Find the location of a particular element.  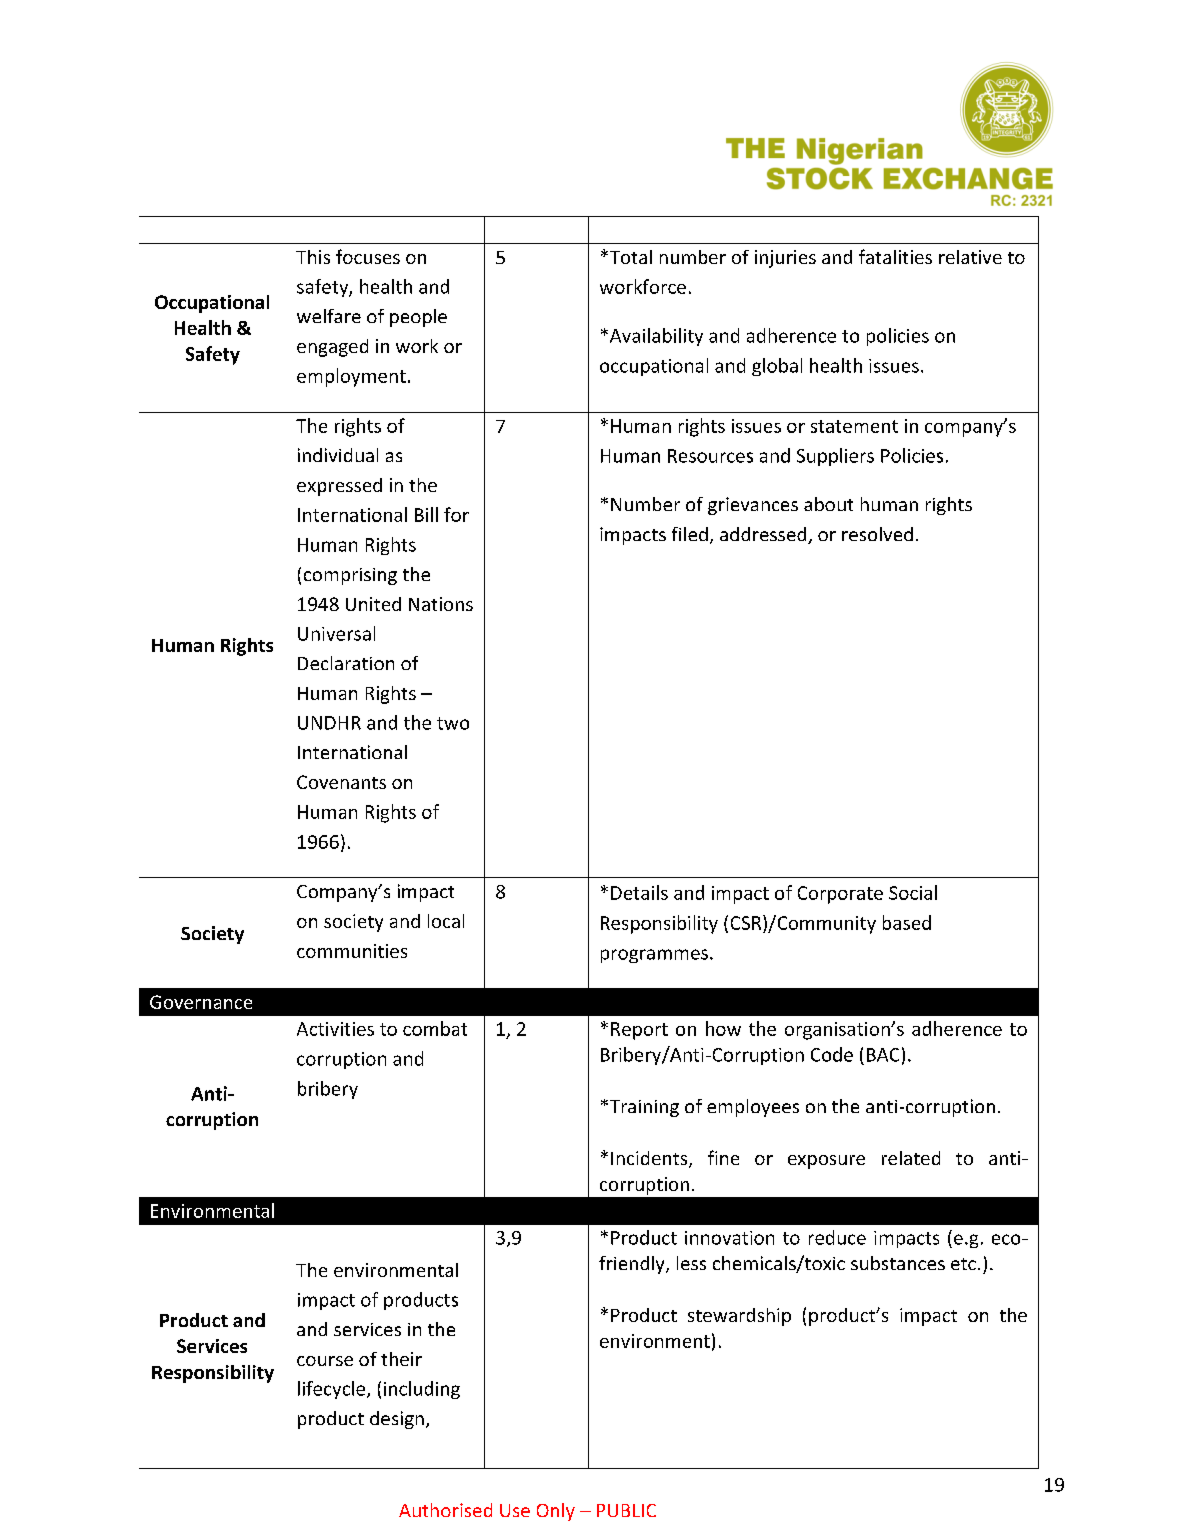

Total is located at coordinates (629, 257).
